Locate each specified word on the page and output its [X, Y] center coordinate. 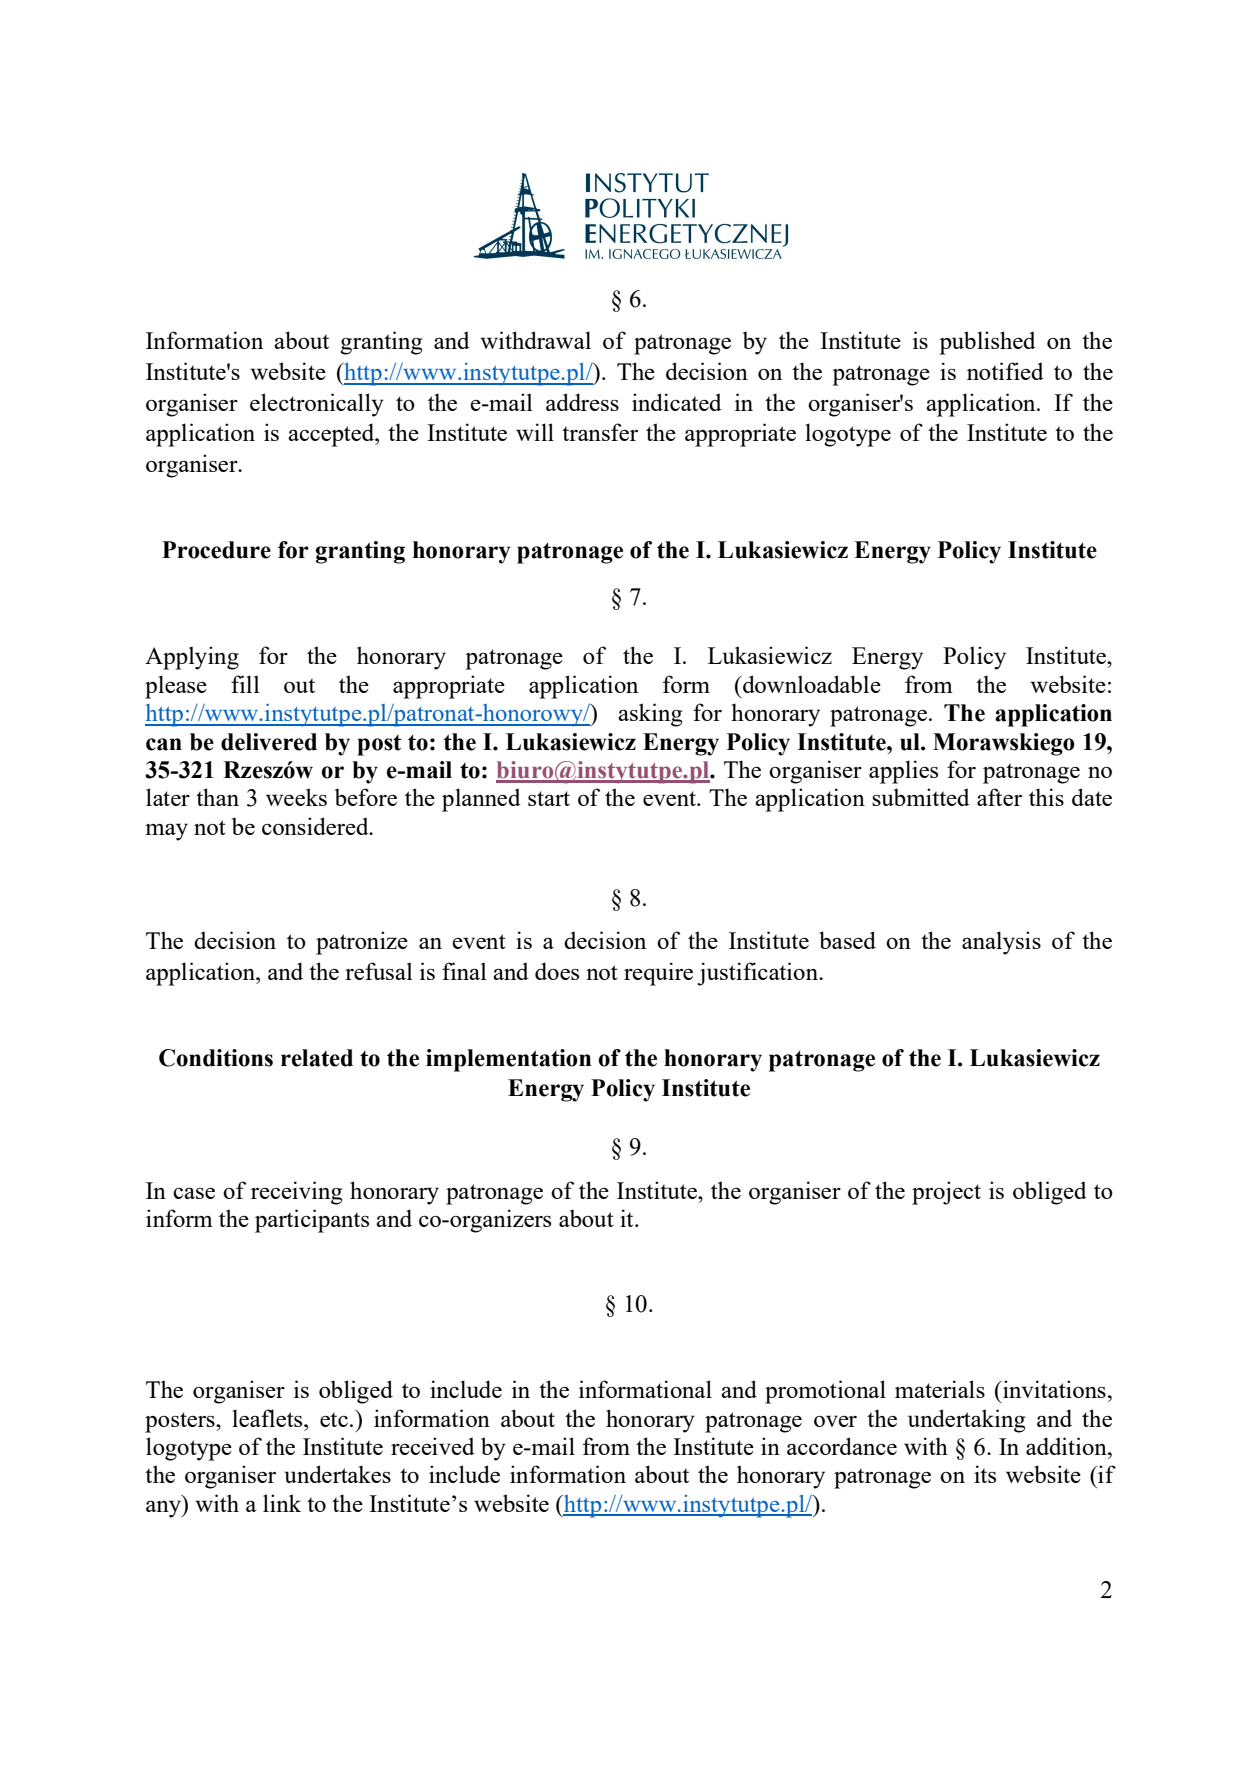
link [282, 1503]
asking [650, 715]
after [999, 797]
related [317, 1058]
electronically [317, 405]
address [582, 402]
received [433, 1446]
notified [1005, 371]
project [946, 1193]
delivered [269, 742]
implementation [508, 1060]
